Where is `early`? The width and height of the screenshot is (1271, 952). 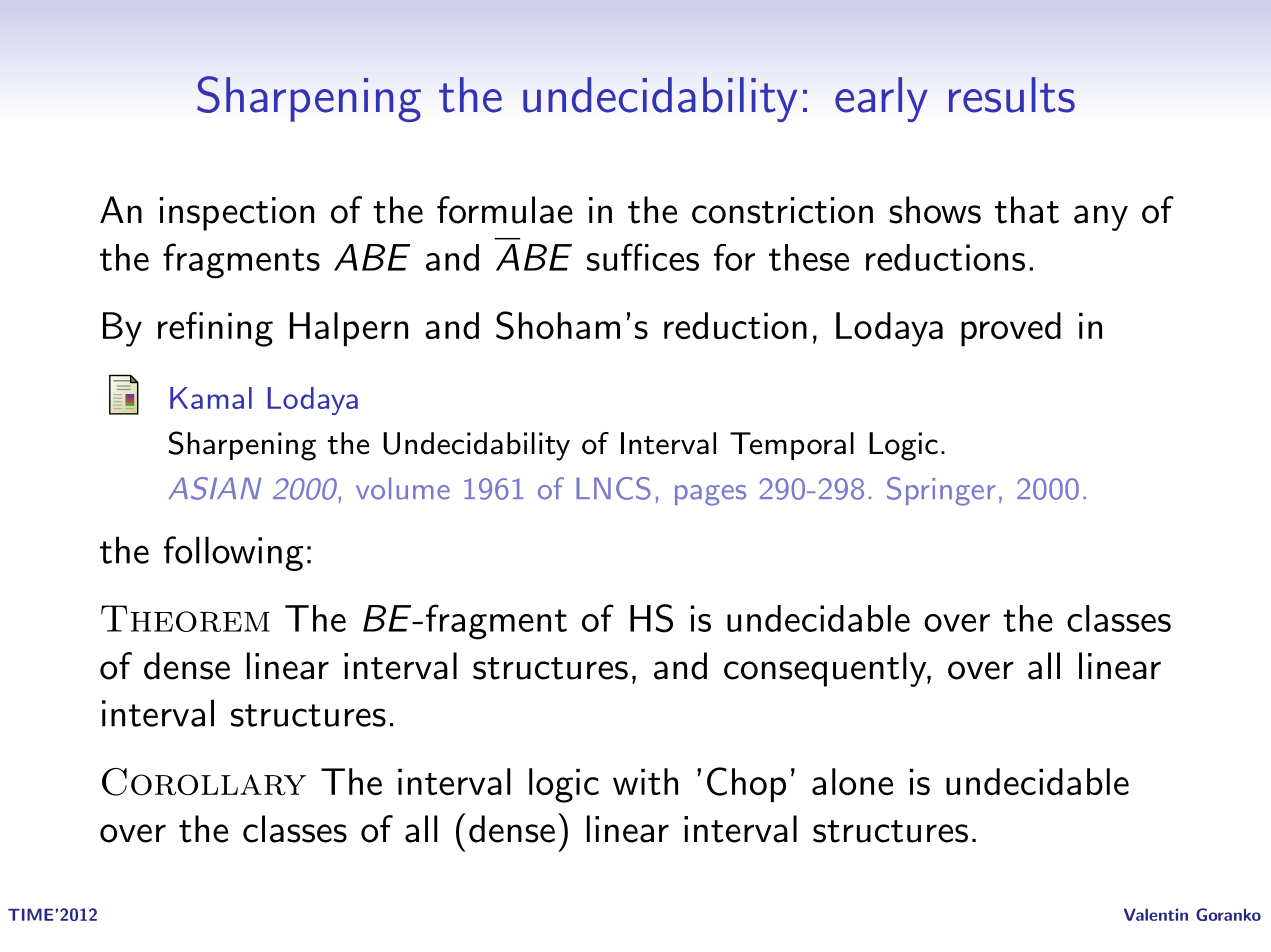 early is located at coordinates (881, 99).
